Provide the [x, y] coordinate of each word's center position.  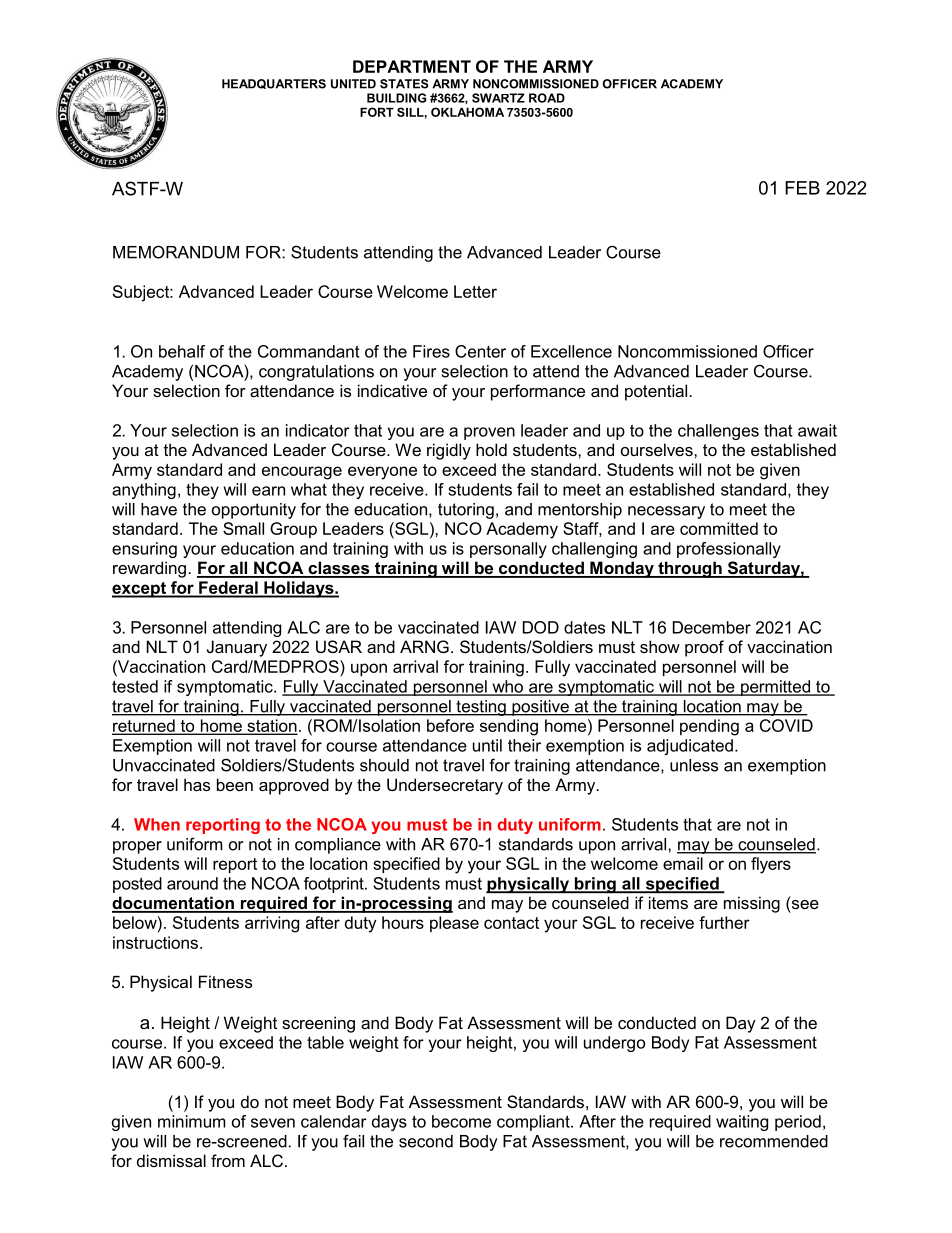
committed [719, 528]
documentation [174, 904]
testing [481, 708]
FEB [802, 188]
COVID [786, 725]
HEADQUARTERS [274, 84]
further [724, 922]
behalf [182, 351]
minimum [192, 1121]
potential [656, 392]
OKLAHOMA [467, 112]
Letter [475, 291]
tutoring [466, 511]
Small [243, 528]
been [235, 784]
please [454, 924]
